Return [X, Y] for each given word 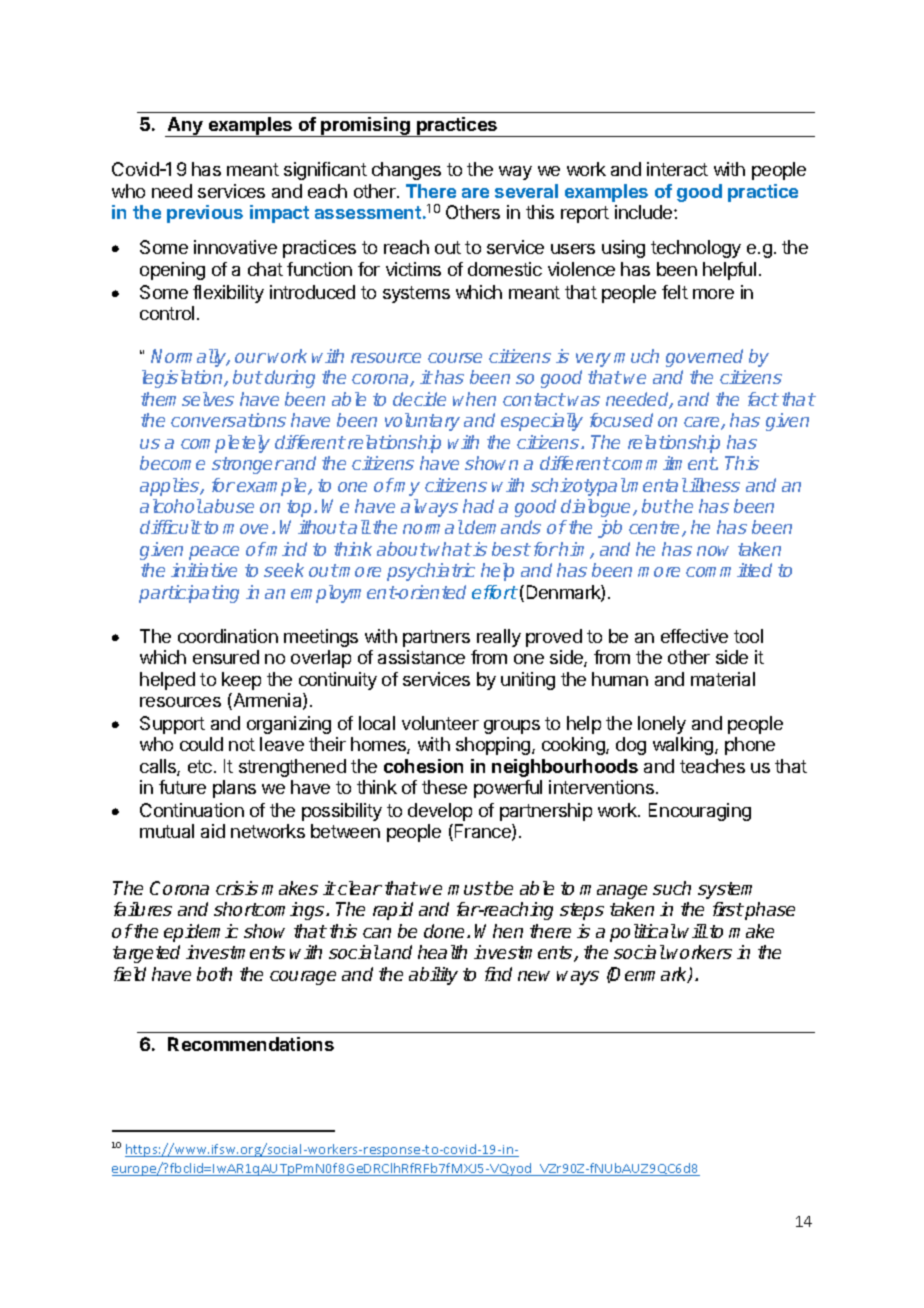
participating [189, 594]
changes [406, 171]
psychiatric [431, 572]
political [643, 933]
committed [729, 570]
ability [433, 976]
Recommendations [251, 1044]
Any [185, 127]
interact [677, 169]
